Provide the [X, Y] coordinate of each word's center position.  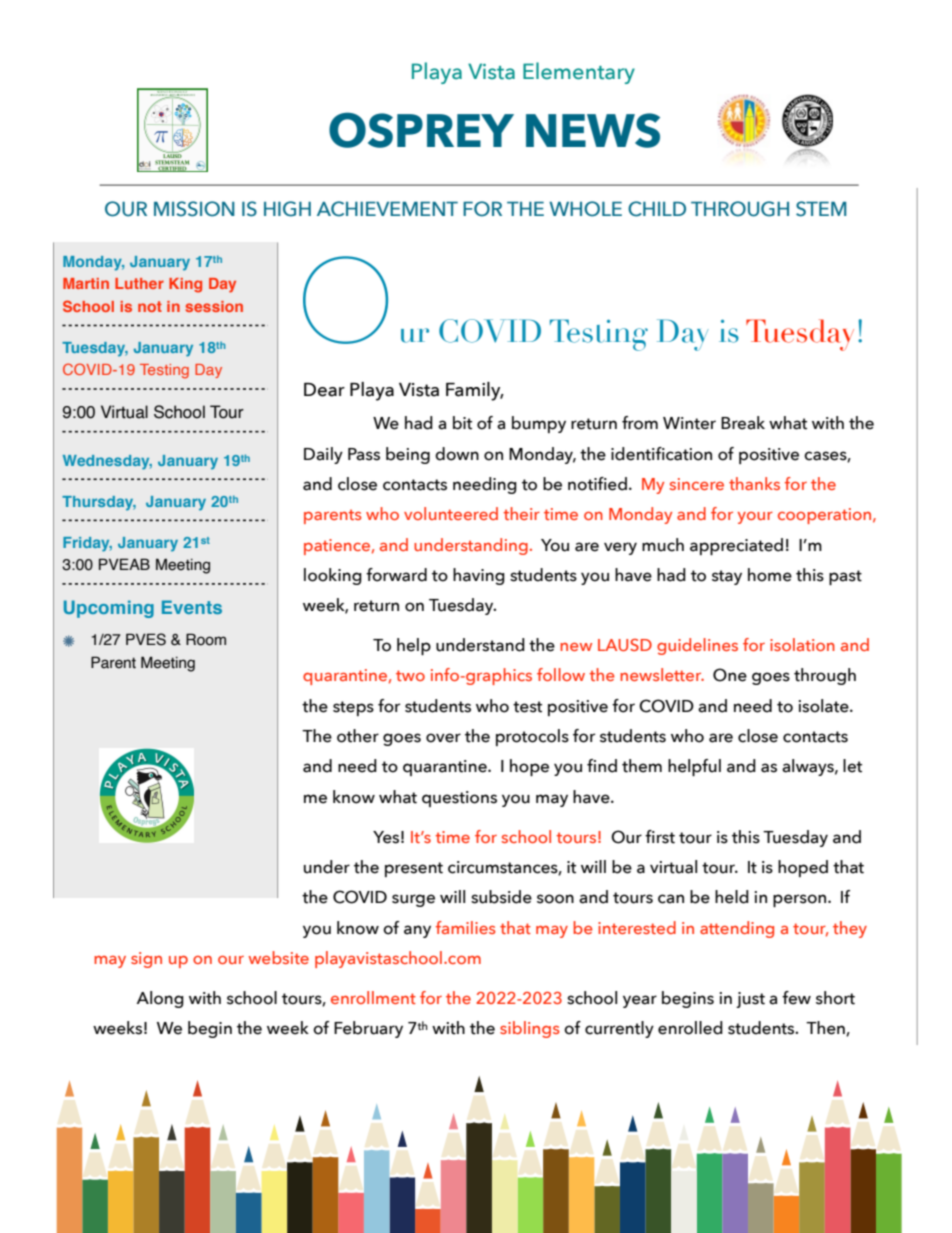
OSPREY [421, 130]
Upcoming [109, 609]
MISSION [194, 209]
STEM [821, 209]
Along [160, 999]
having [479, 576]
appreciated [736, 546]
